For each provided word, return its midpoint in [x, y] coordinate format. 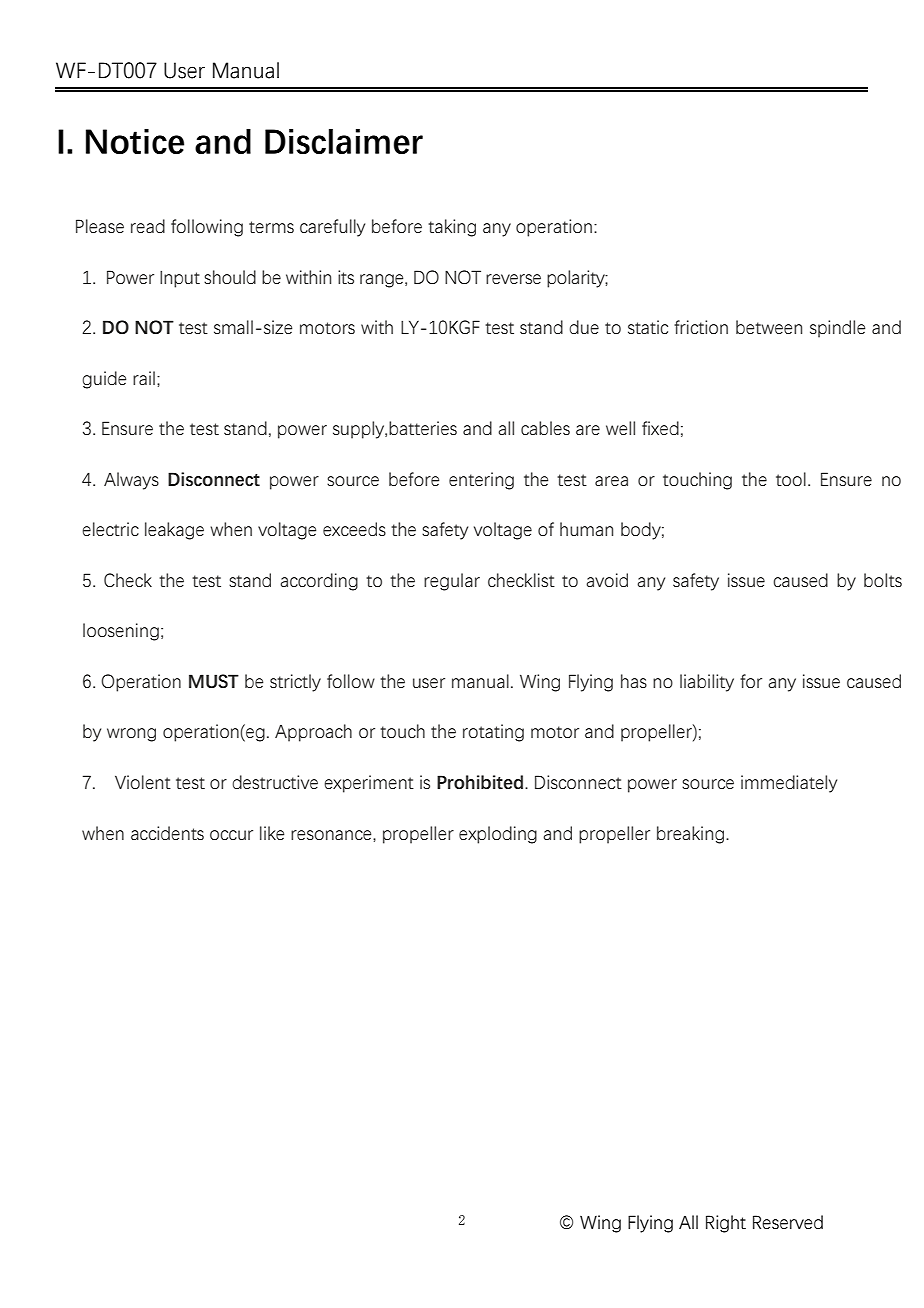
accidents [167, 833]
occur [231, 835]
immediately [789, 784]
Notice [135, 141]
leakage [174, 531]
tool [791, 479]
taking [452, 228]
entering [481, 481]
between [769, 327]
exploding [498, 835]
